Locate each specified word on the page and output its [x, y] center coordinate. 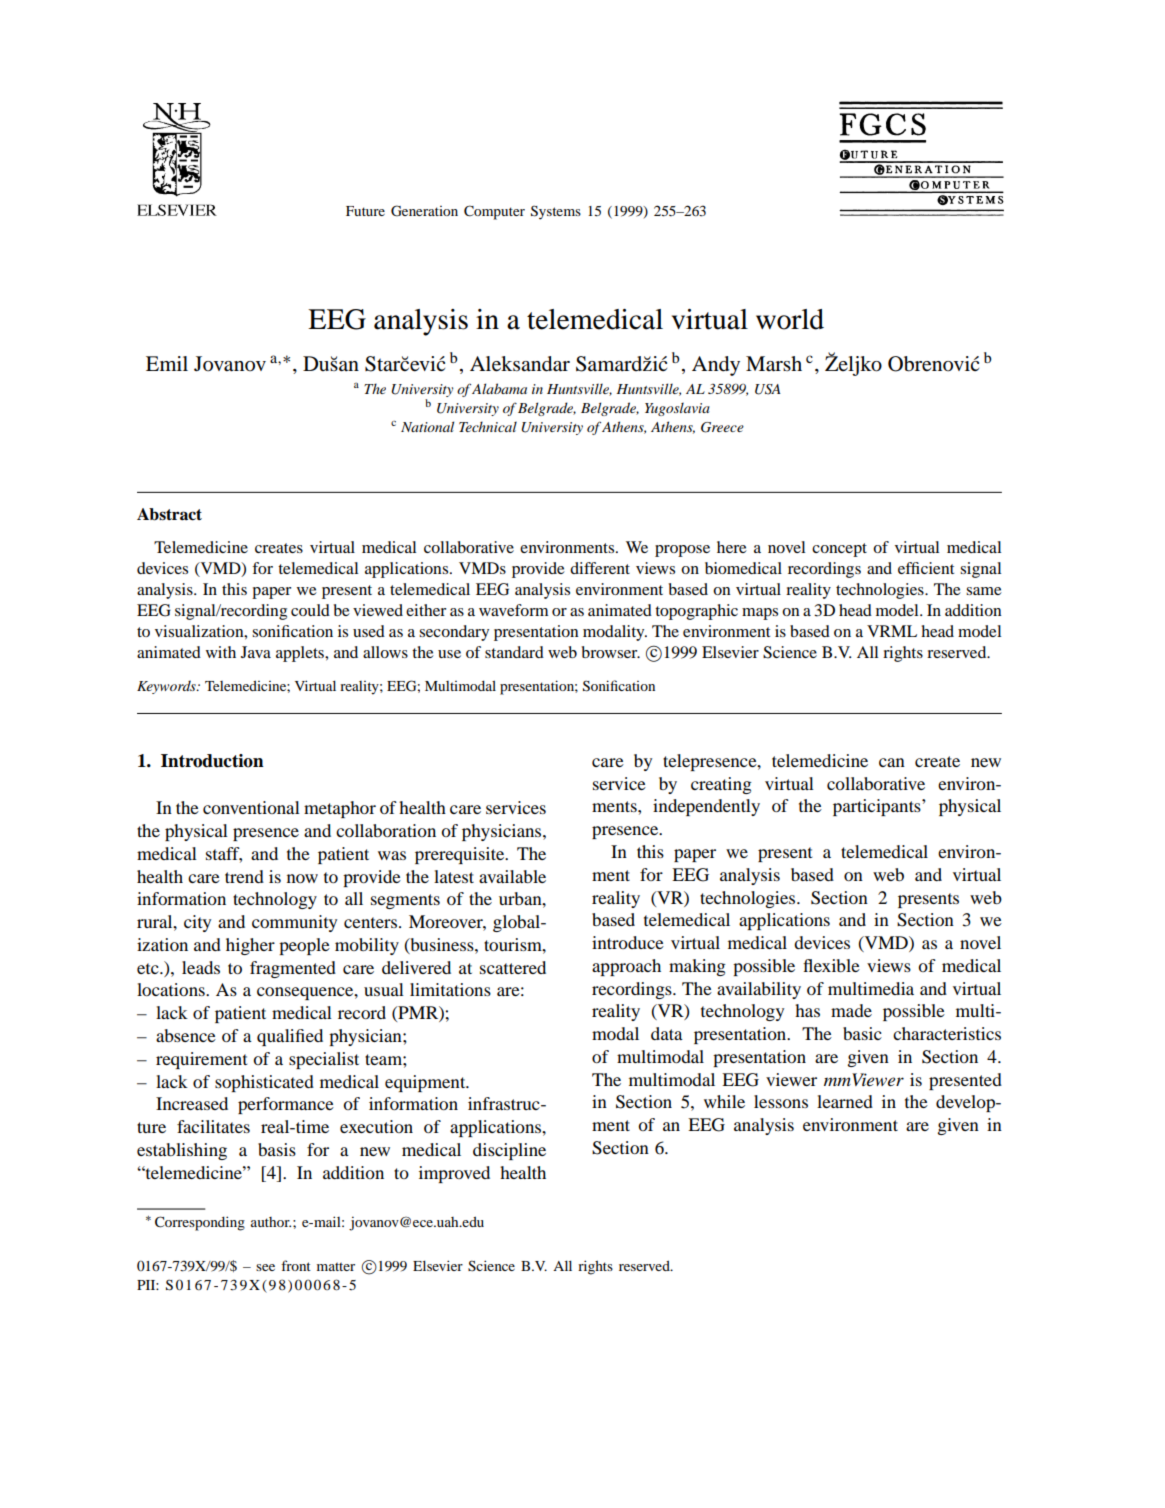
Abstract [169, 514]
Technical [488, 426]
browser [610, 652]
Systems [556, 212]
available [512, 876]
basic [862, 1033]
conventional [251, 807]
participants [878, 807]
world [790, 319]
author [271, 1222]
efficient [926, 568]
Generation [424, 211]
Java [256, 652]
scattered [513, 967]
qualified [290, 1037]
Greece [722, 427]
